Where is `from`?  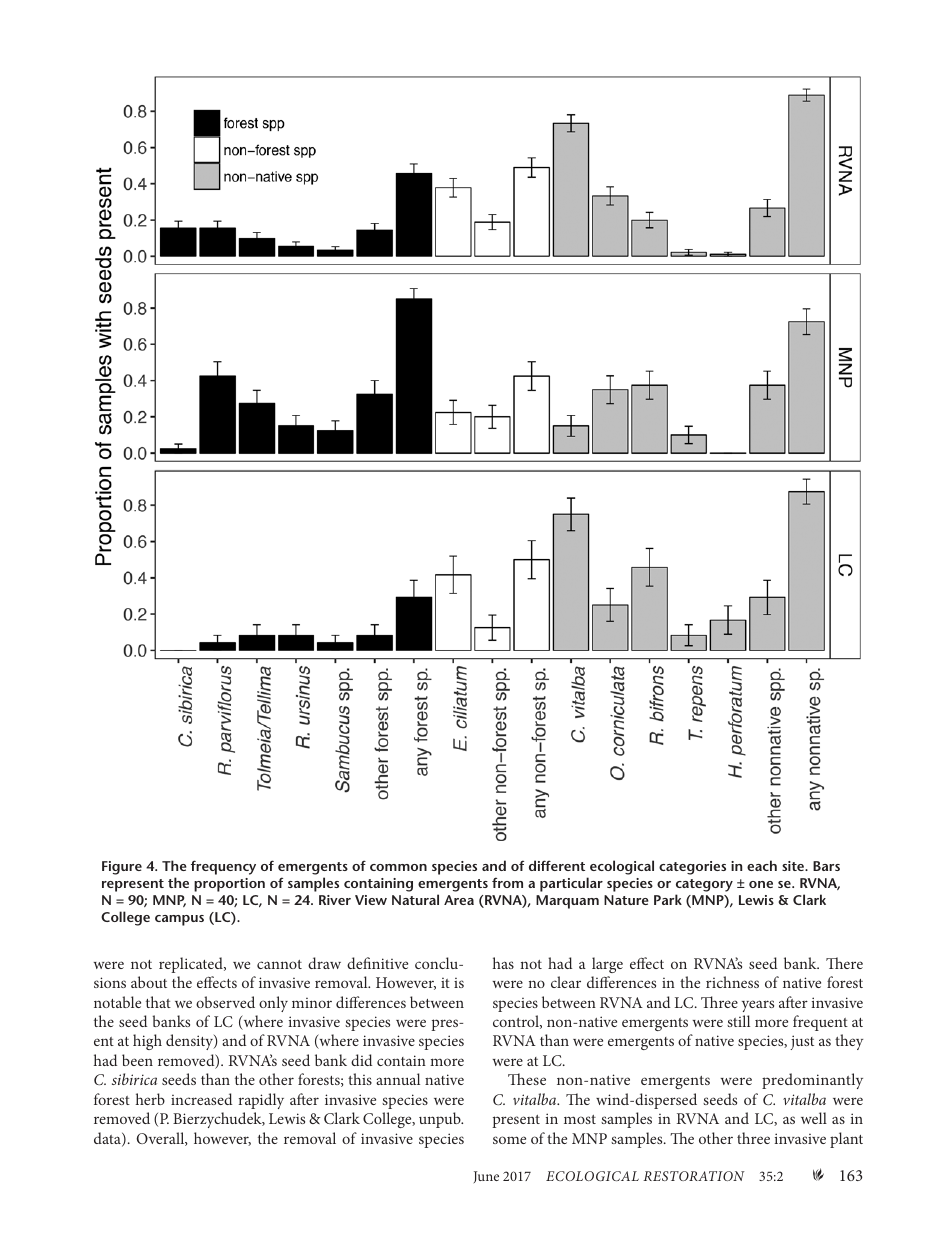
from is located at coordinates (507, 882).
